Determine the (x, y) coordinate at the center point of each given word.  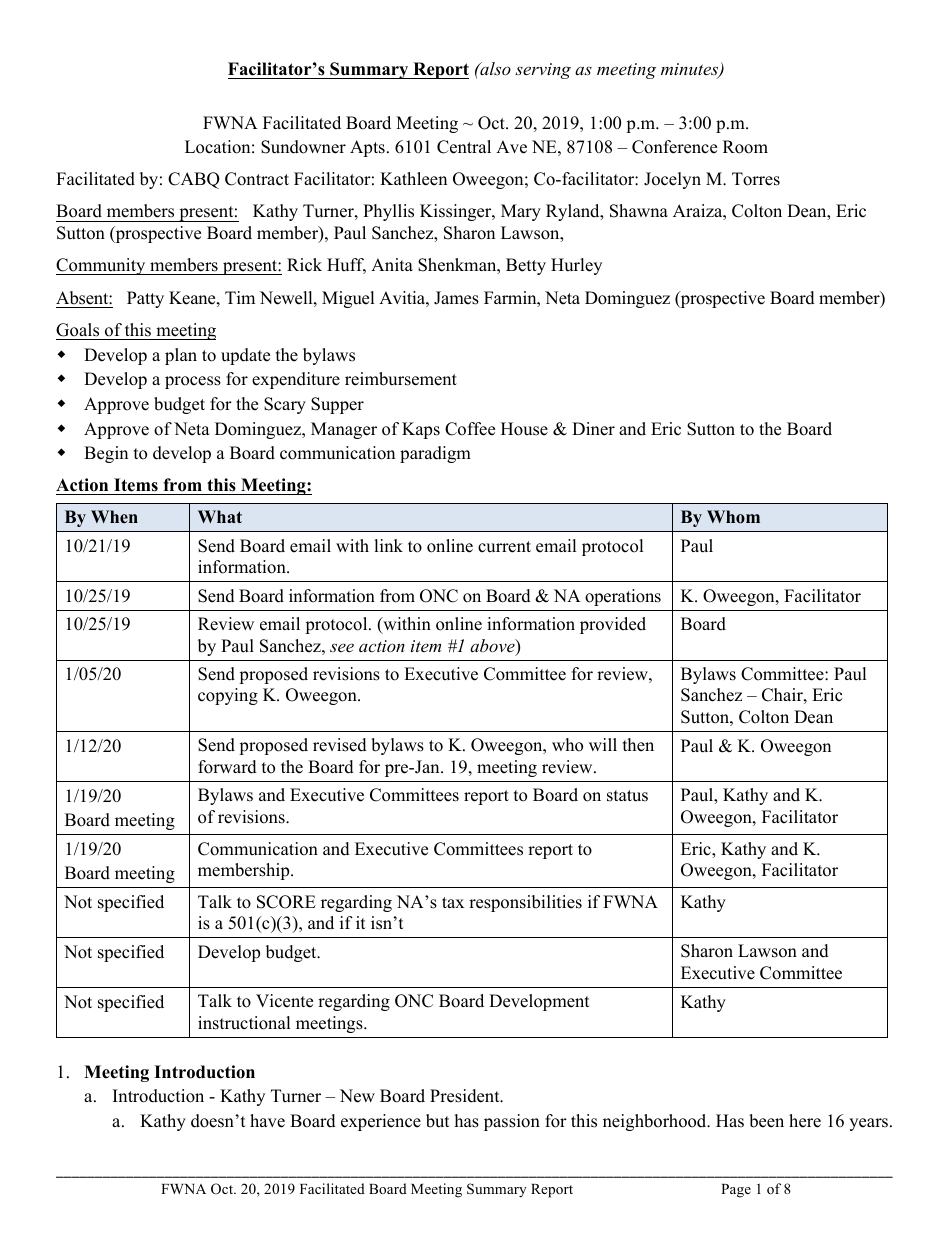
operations (623, 597)
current (504, 547)
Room (745, 147)
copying (228, 696)
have (267, 1121)
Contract (257, 179)
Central (464, 147)
